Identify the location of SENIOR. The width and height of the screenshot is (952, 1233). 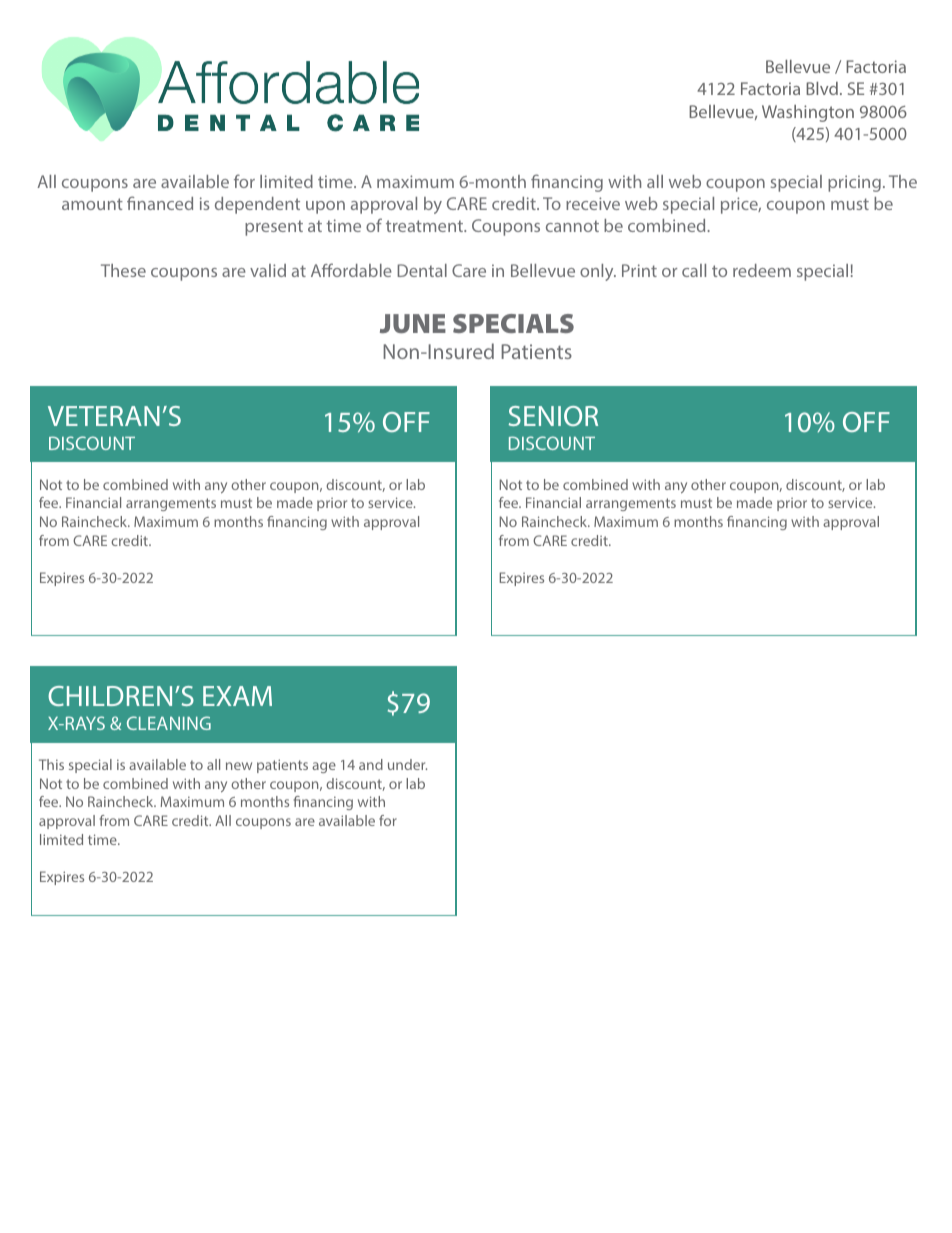
(553, 416).
